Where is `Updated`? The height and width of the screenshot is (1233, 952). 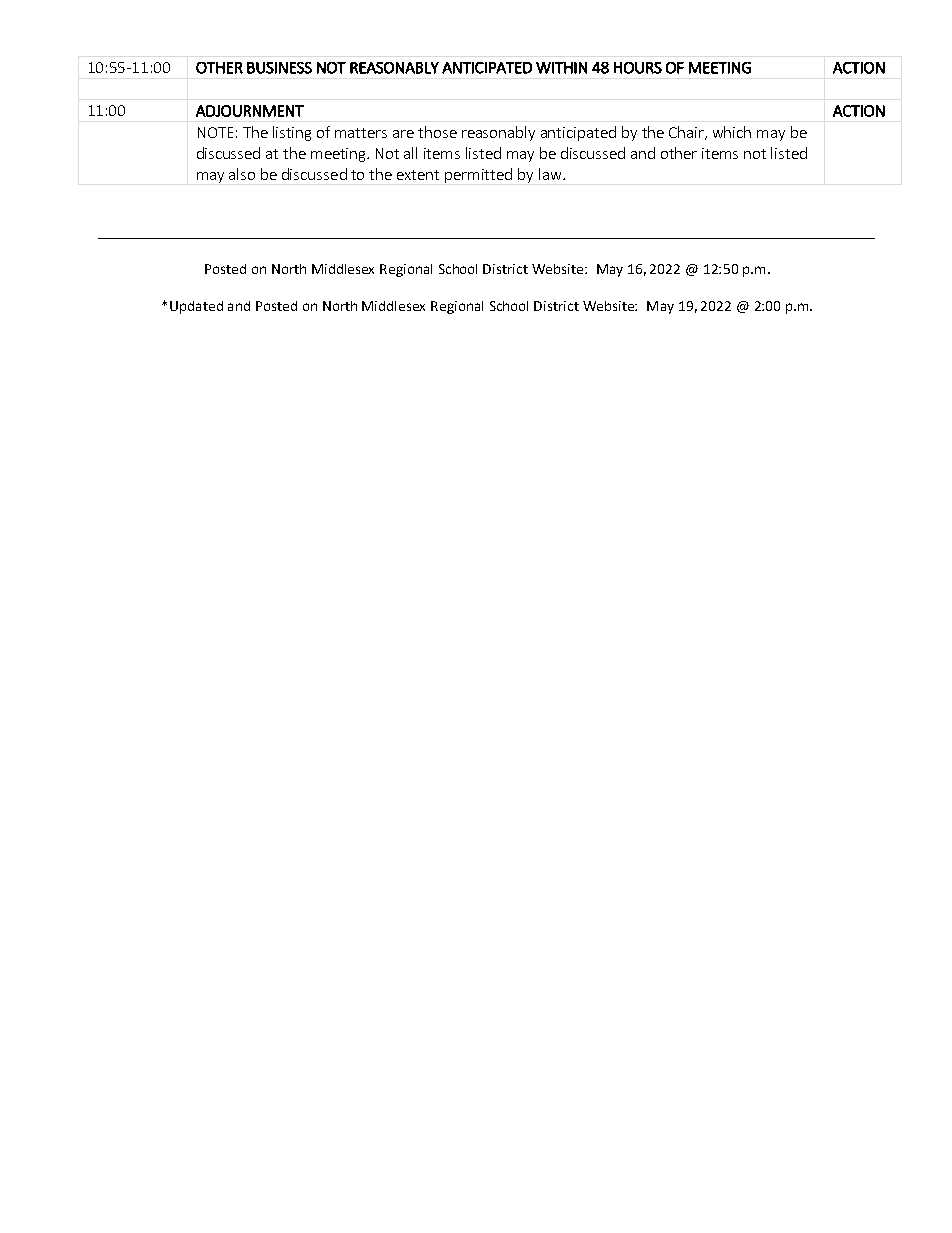 Updated is located at coordinates (196, 307).
